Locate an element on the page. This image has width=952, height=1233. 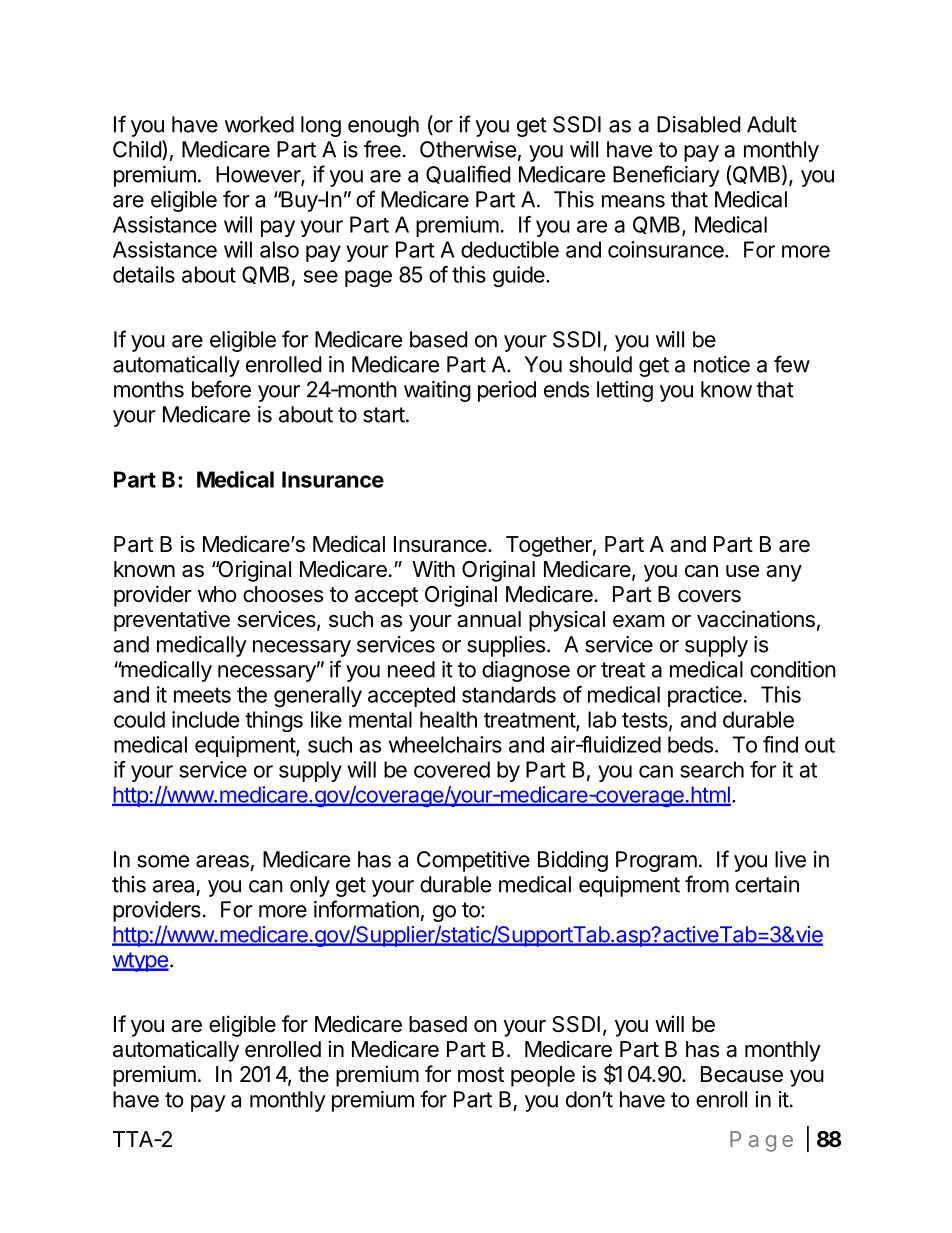
only is located at coordinates (310, 886).
